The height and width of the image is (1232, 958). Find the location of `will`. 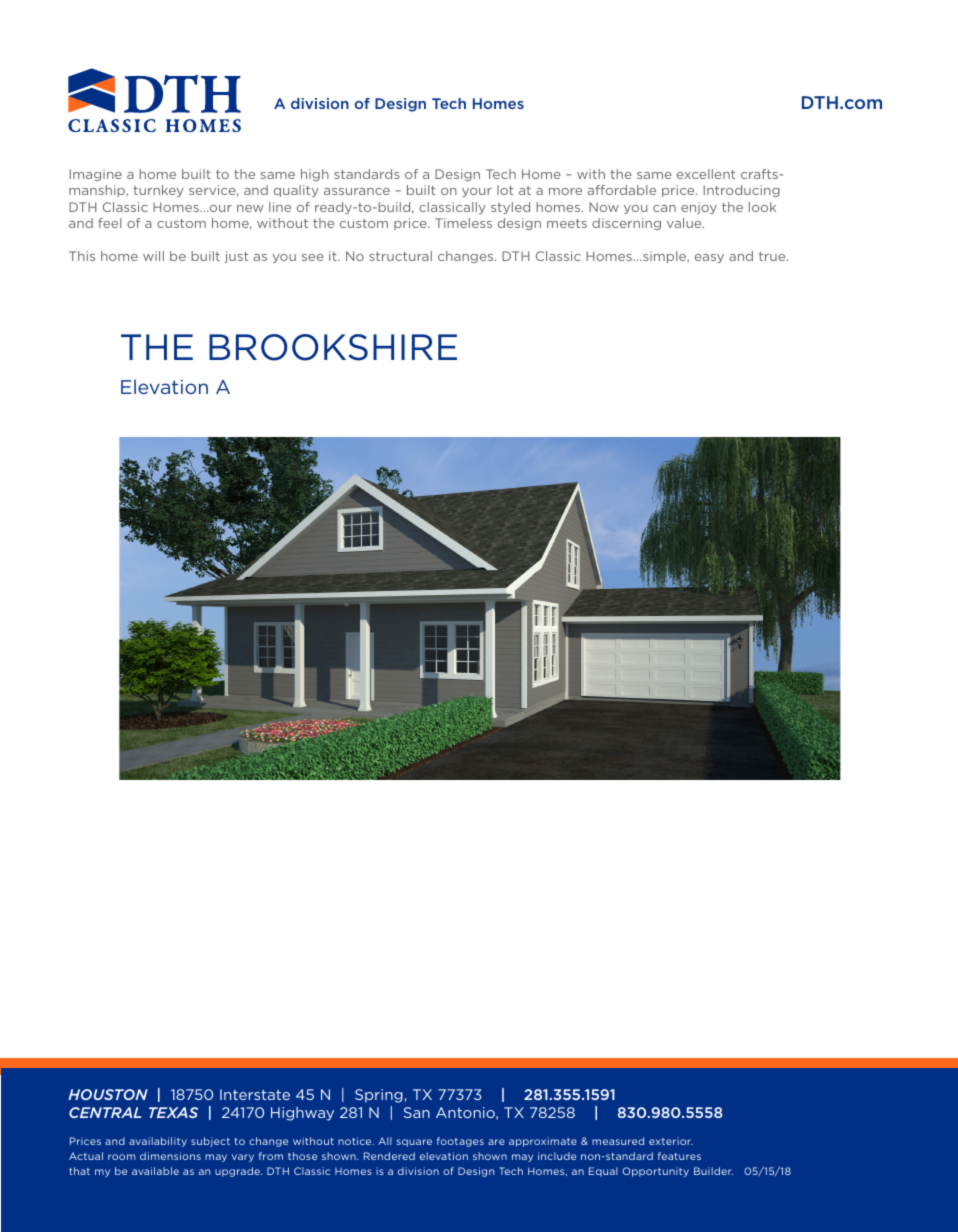

will is located at coordinates (153, 256).
